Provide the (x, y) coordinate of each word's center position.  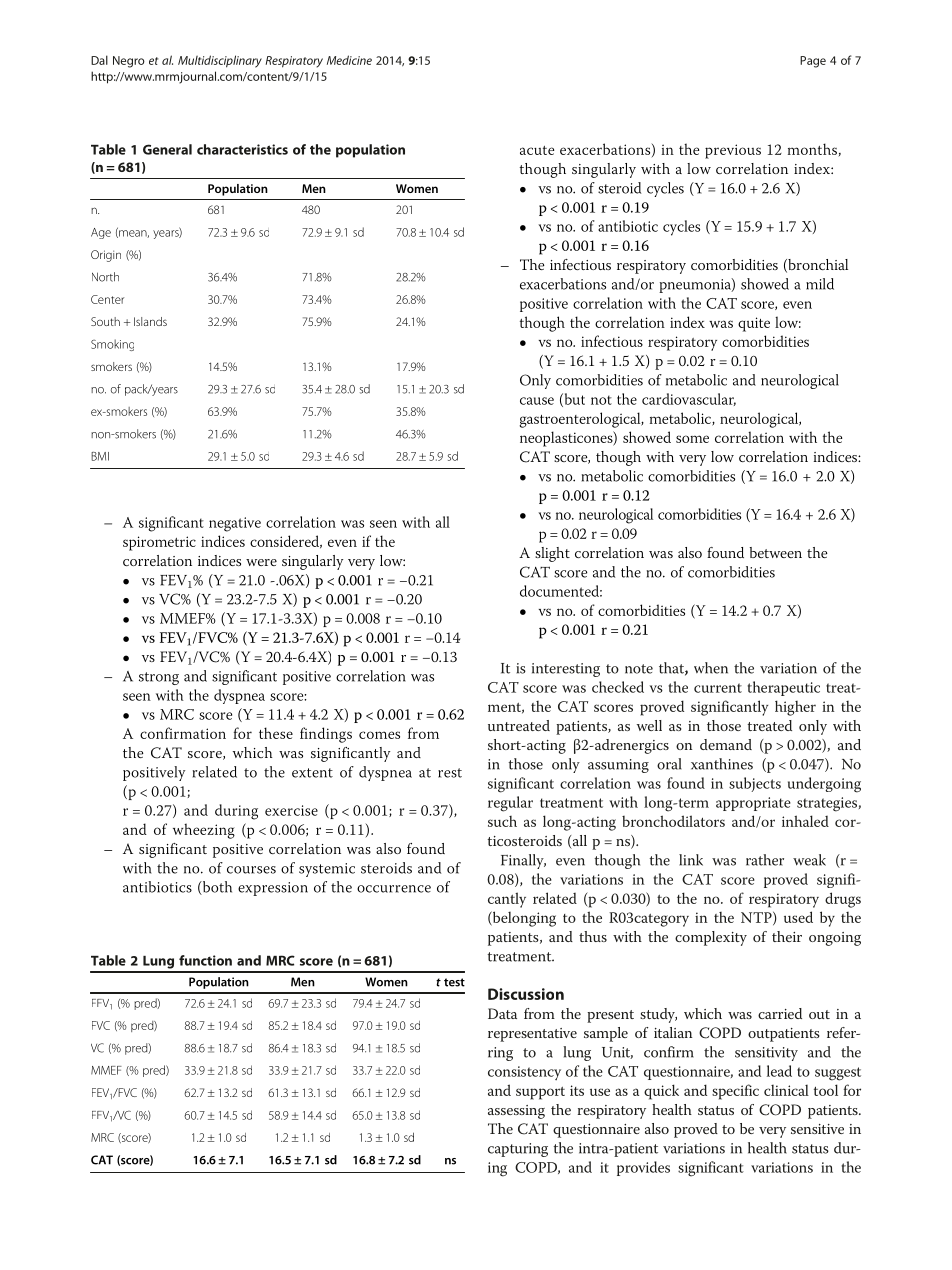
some (692, 439)
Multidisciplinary (220, 61)
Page (813, 62)
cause (537, 401)
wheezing (204, 831)
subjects (755, 784)
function (205, 960)
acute (537, 150)
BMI (100, 456)
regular (510, 804)
